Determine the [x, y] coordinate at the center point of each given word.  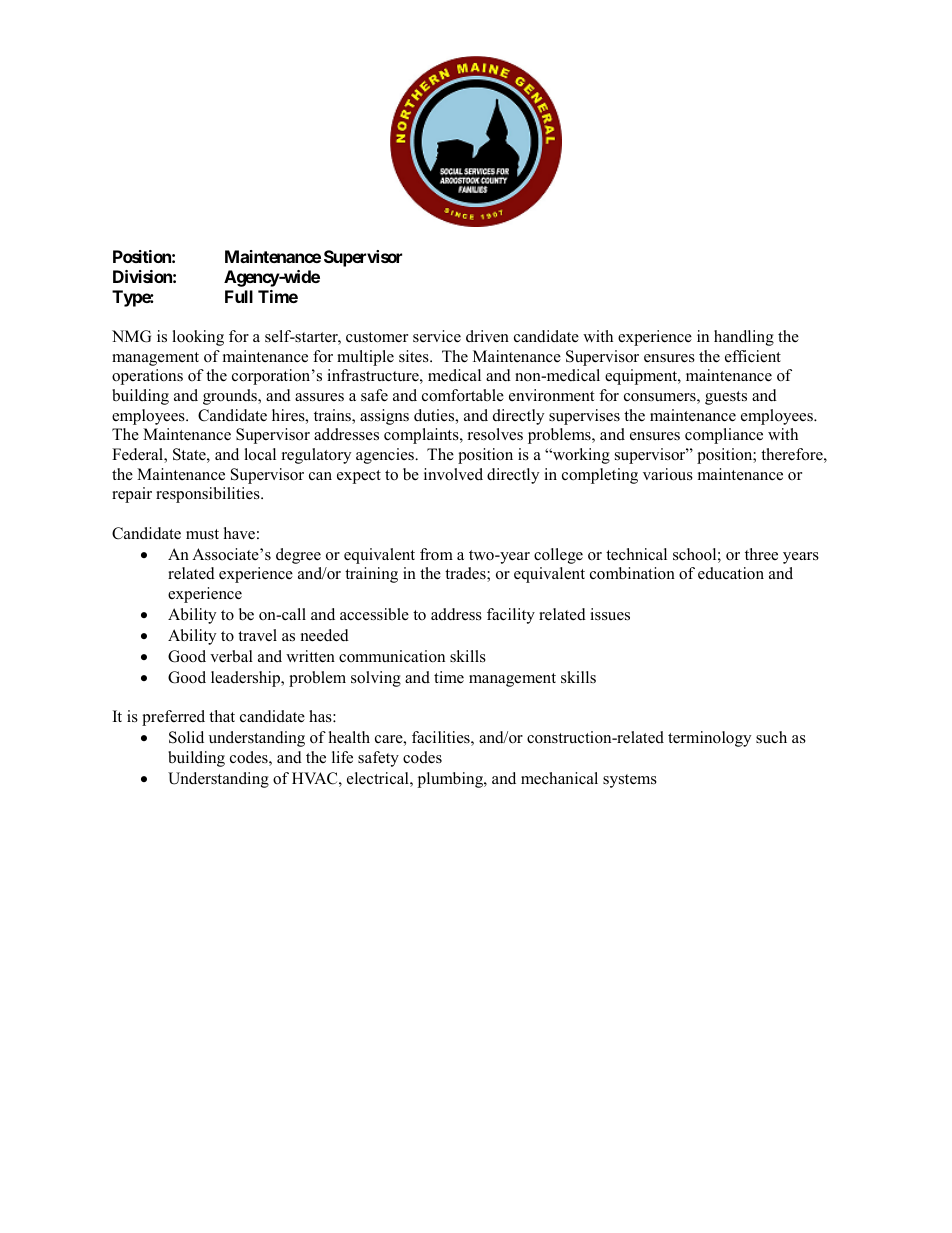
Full [239, 296]
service [437, 336]
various [668, 474]
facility [511, 616]
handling [744, 338]
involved [453, 474]
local [260, 454]
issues [610, 614]
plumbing [451, 780]
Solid [186, 737]
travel [257, 635]
